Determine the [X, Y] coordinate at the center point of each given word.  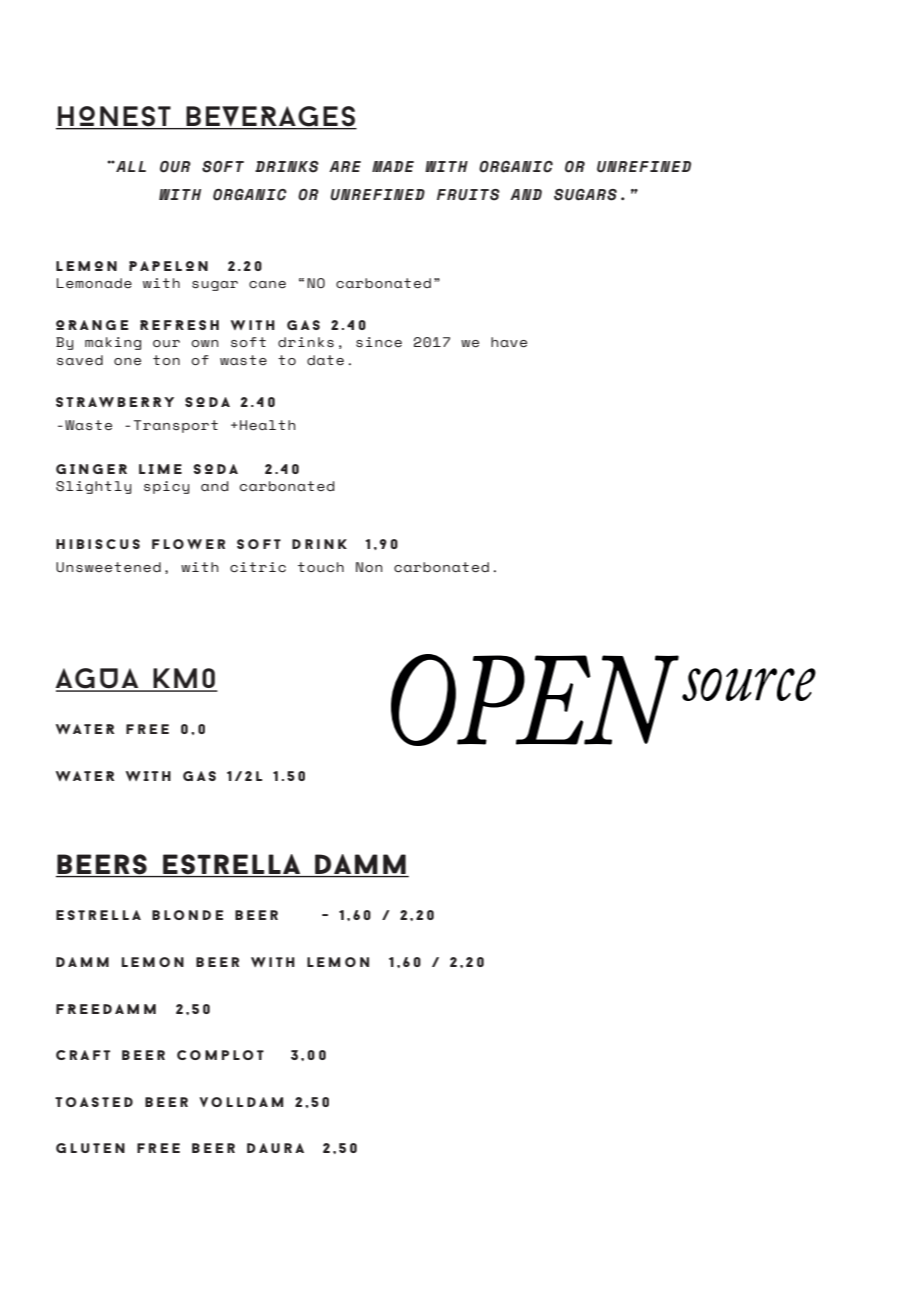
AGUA [98, 679]
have [509, 342]
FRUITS [468, 195]
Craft [83, 1055]
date [325, 360]
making [113, 343]
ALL [130, 166]
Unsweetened [108, 567]
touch [321, 567]
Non [369, 567]
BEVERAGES [270, 117]
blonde [187, 915]
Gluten [90, 1148]
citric [258, 567]
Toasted [94, 1102]
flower [188, 544]
